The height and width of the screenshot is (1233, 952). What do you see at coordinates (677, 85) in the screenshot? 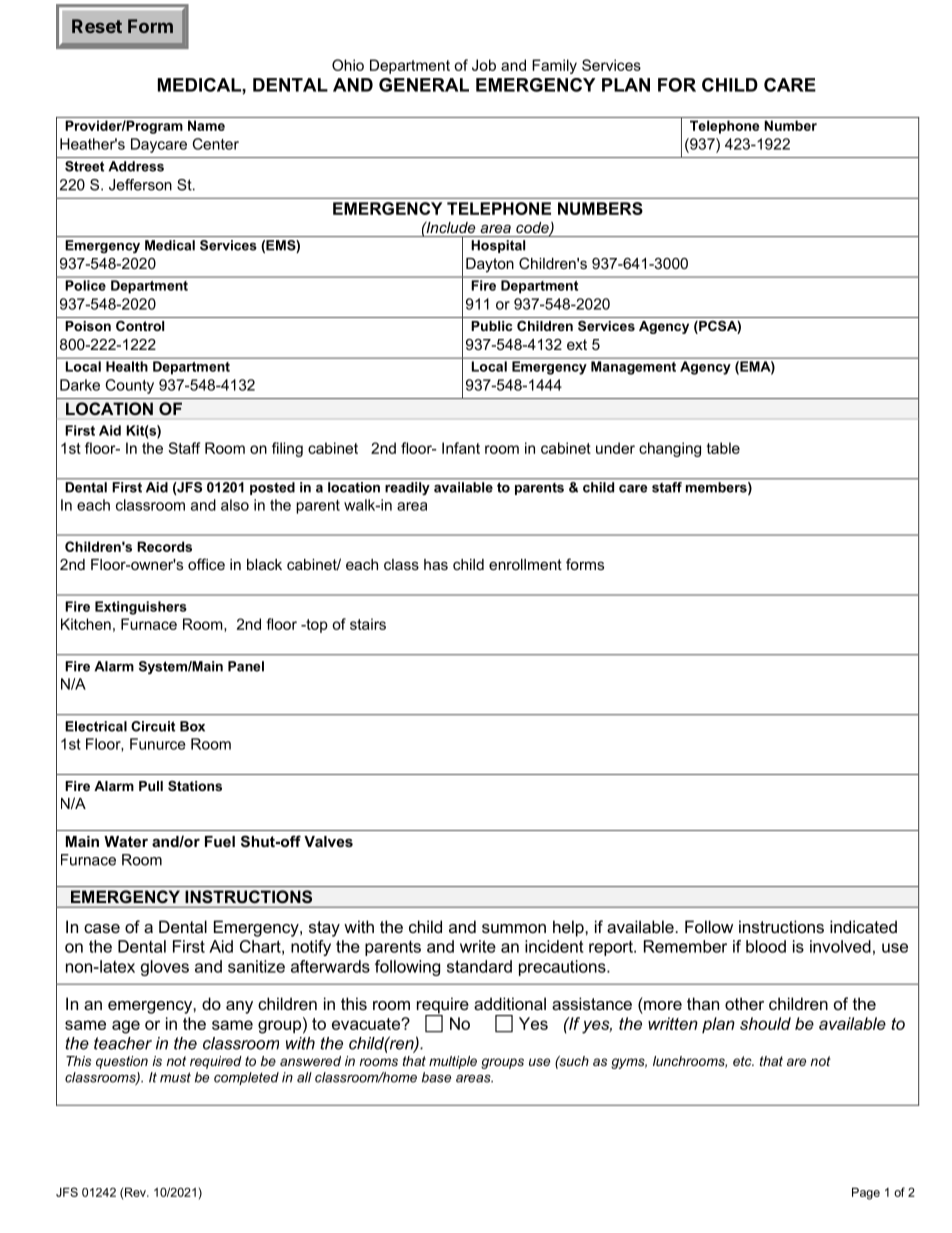
I see `FOR` at bounding box center [677, 85].
